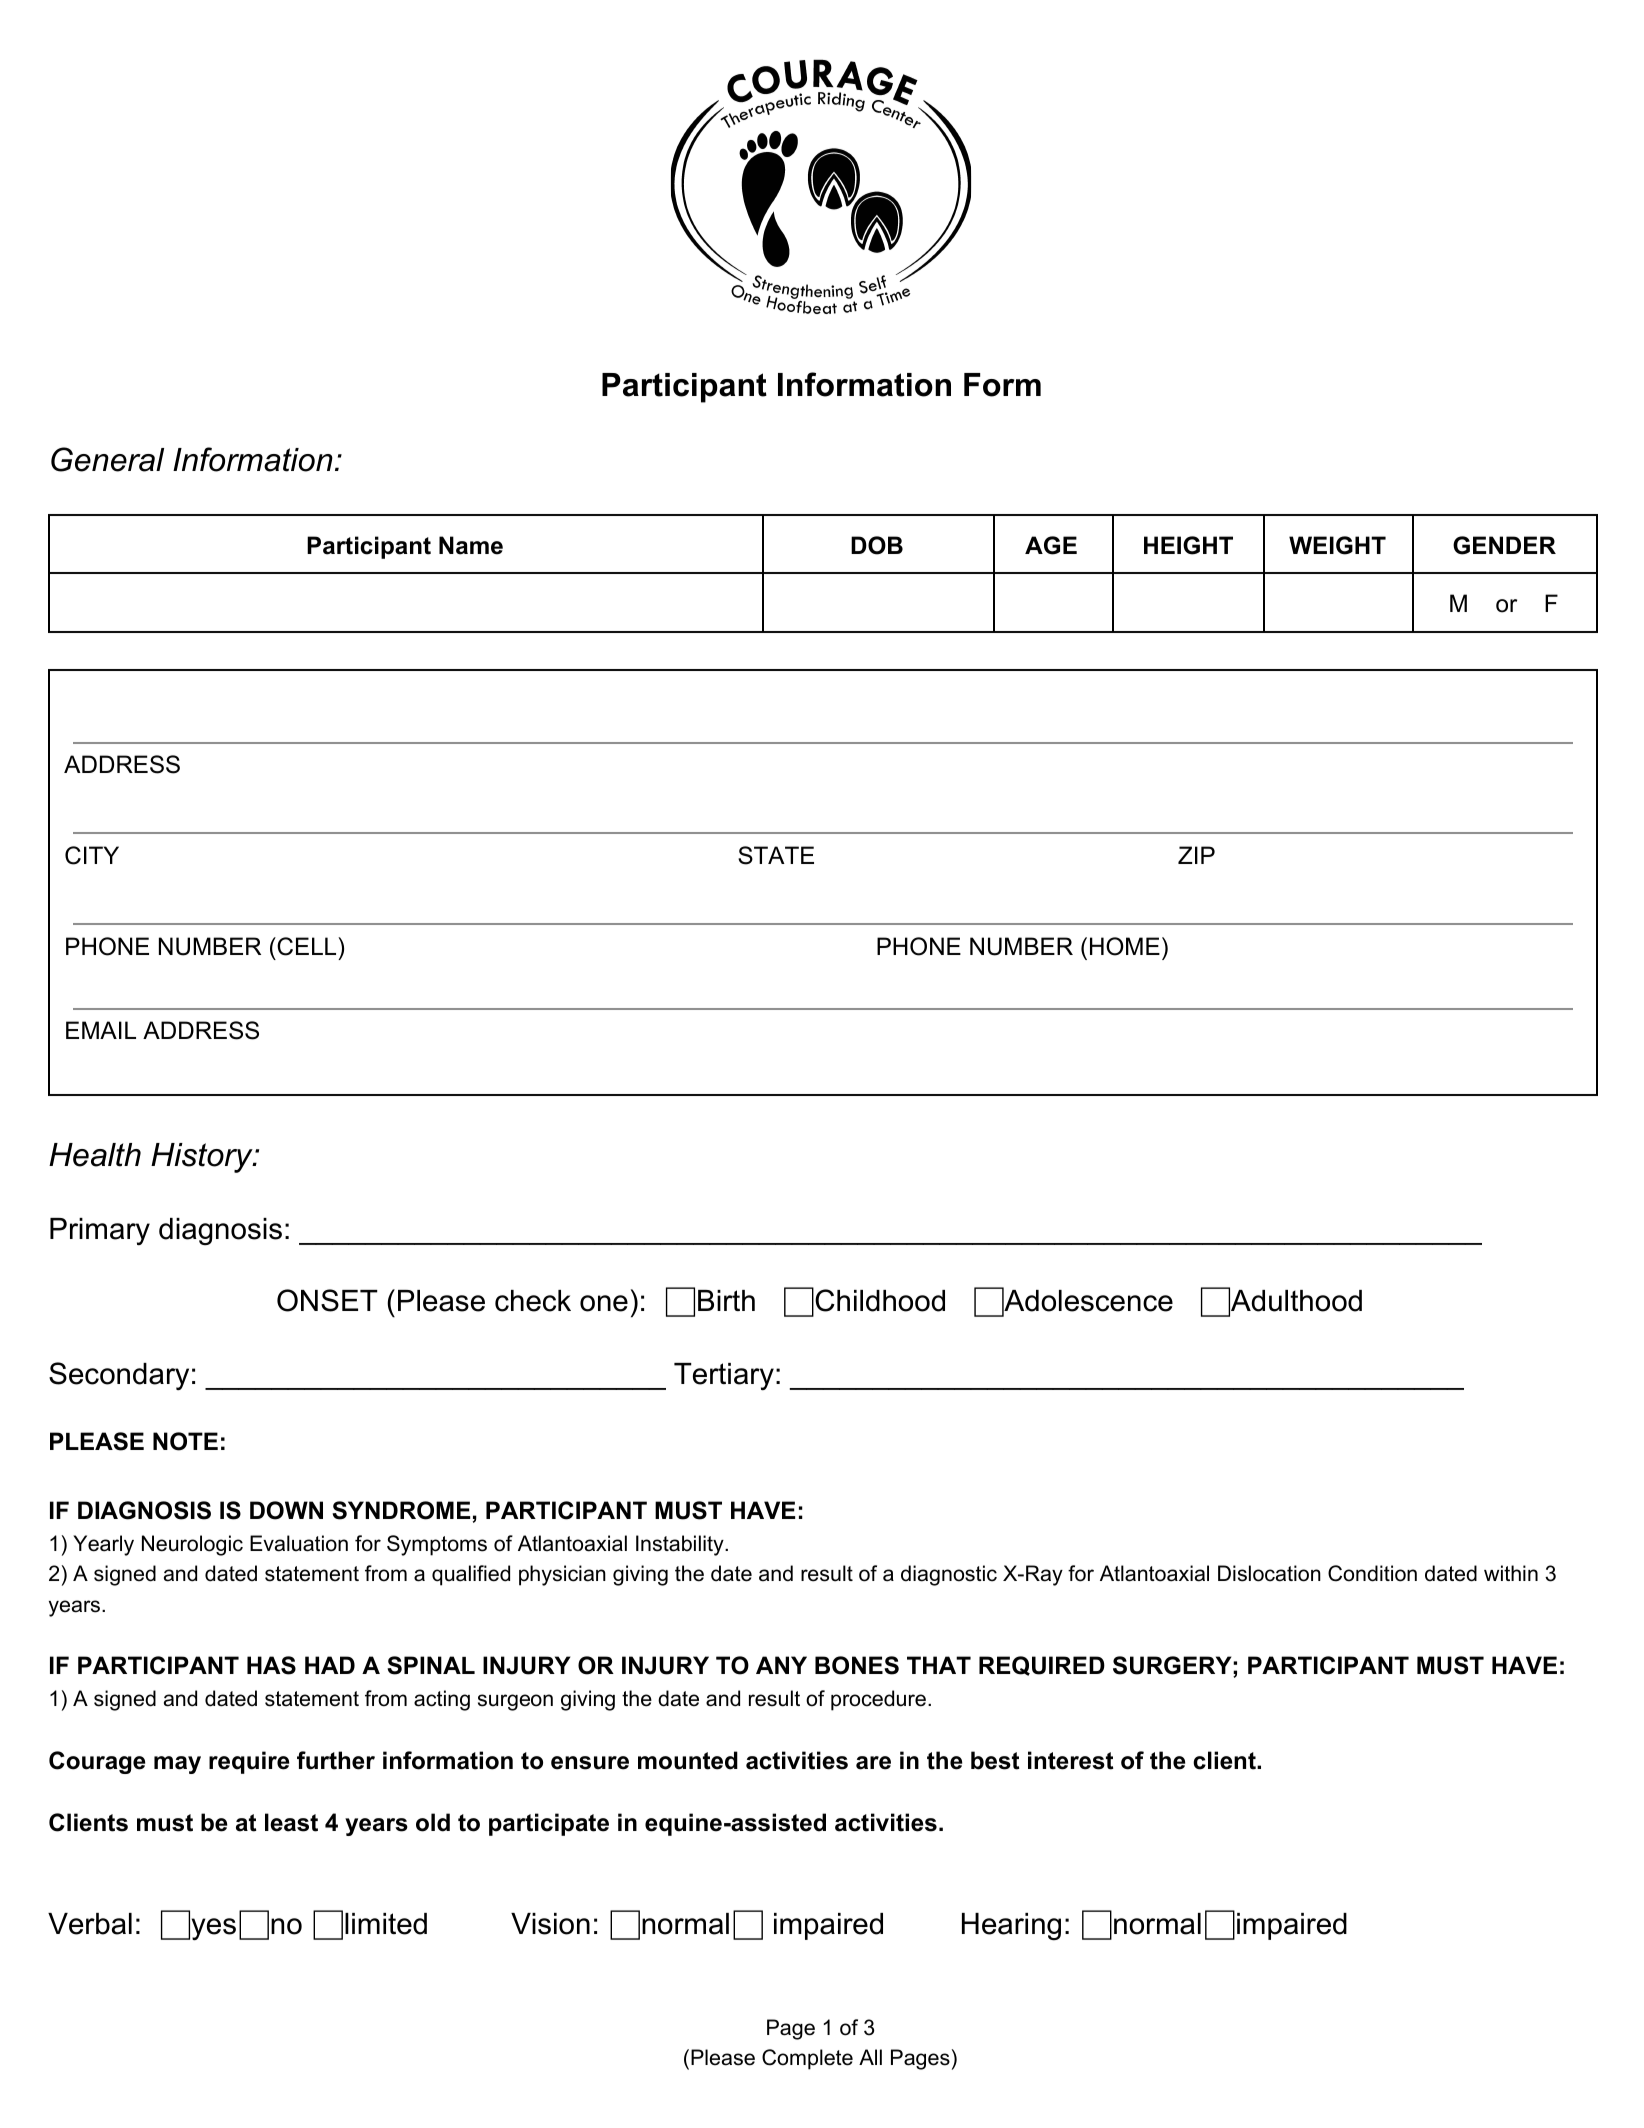 The height and width of the document is (2128, 1644). I want to click on Instability, so click(681, 1545).
